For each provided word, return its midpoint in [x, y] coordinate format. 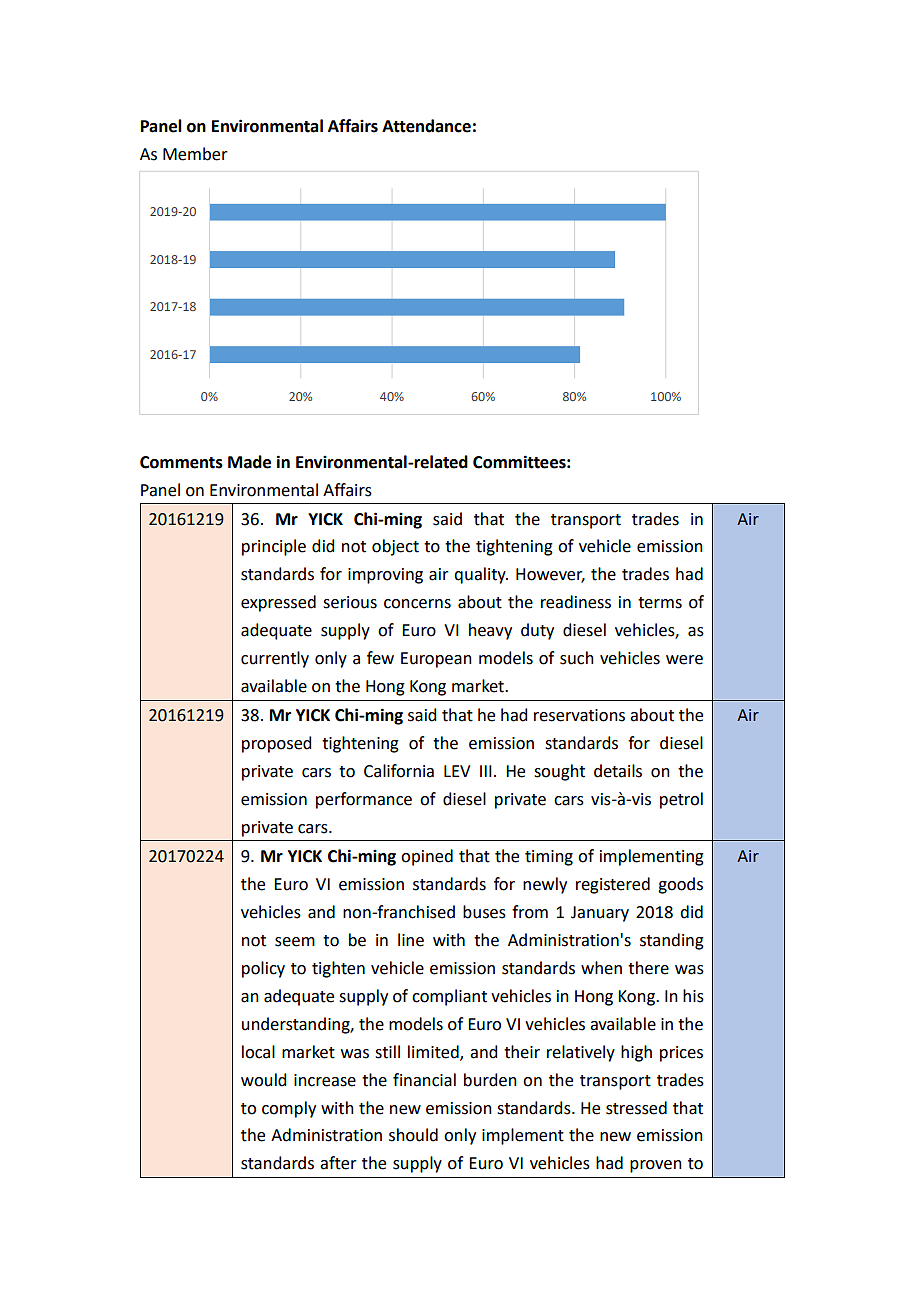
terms [660, 603]
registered [613, 885]
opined [427, 857]
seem [295, 942]
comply [289, 1109]
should [413, 1135]
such [577, 658]
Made [249, 462]
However [550, 575]
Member [195, 154]
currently [275, 659]
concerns [417, 604]
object [395, 547]
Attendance [426, 126]
